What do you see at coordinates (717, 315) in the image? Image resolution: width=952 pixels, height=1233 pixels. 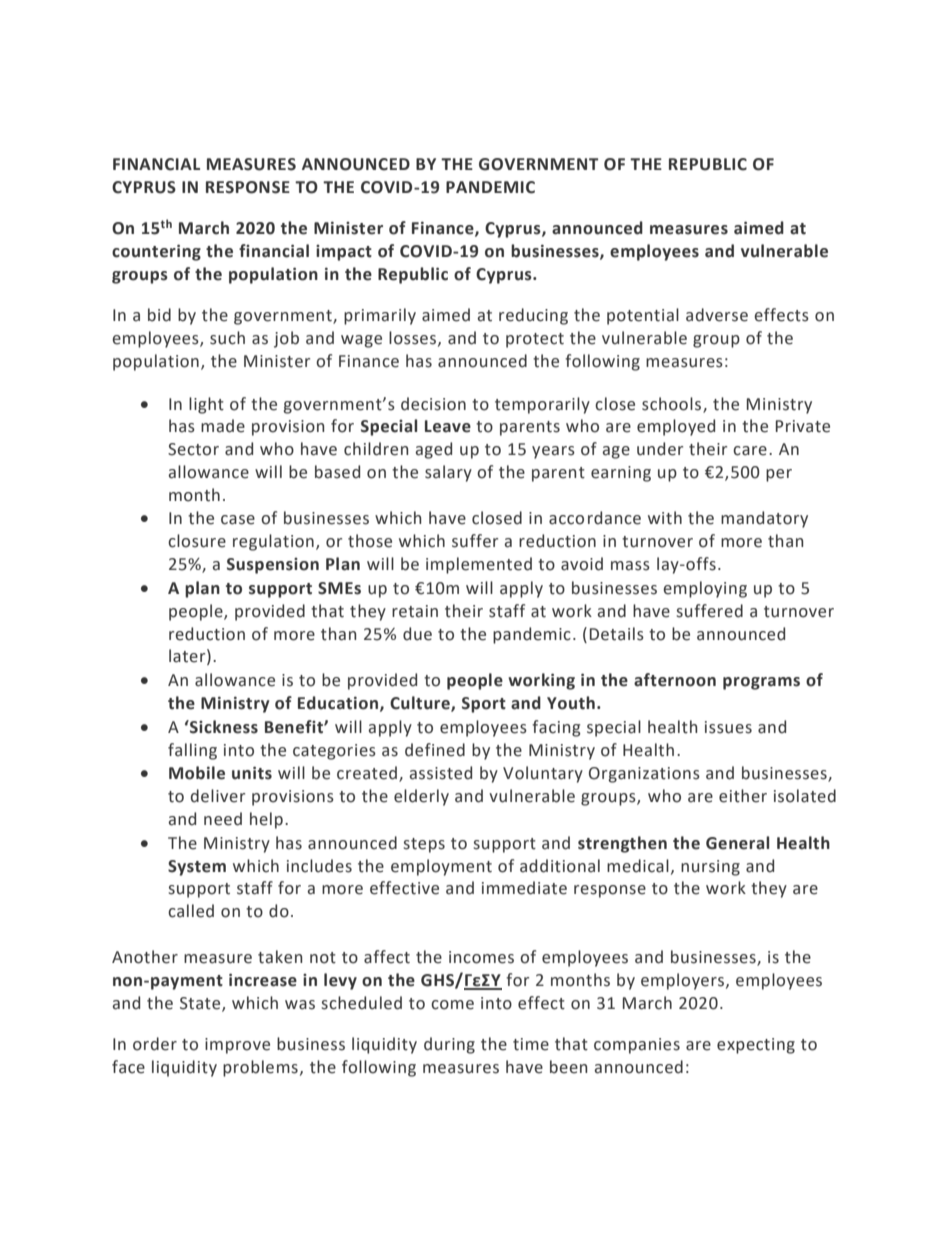 I see `adverse` at bounding box center [717, 315].
